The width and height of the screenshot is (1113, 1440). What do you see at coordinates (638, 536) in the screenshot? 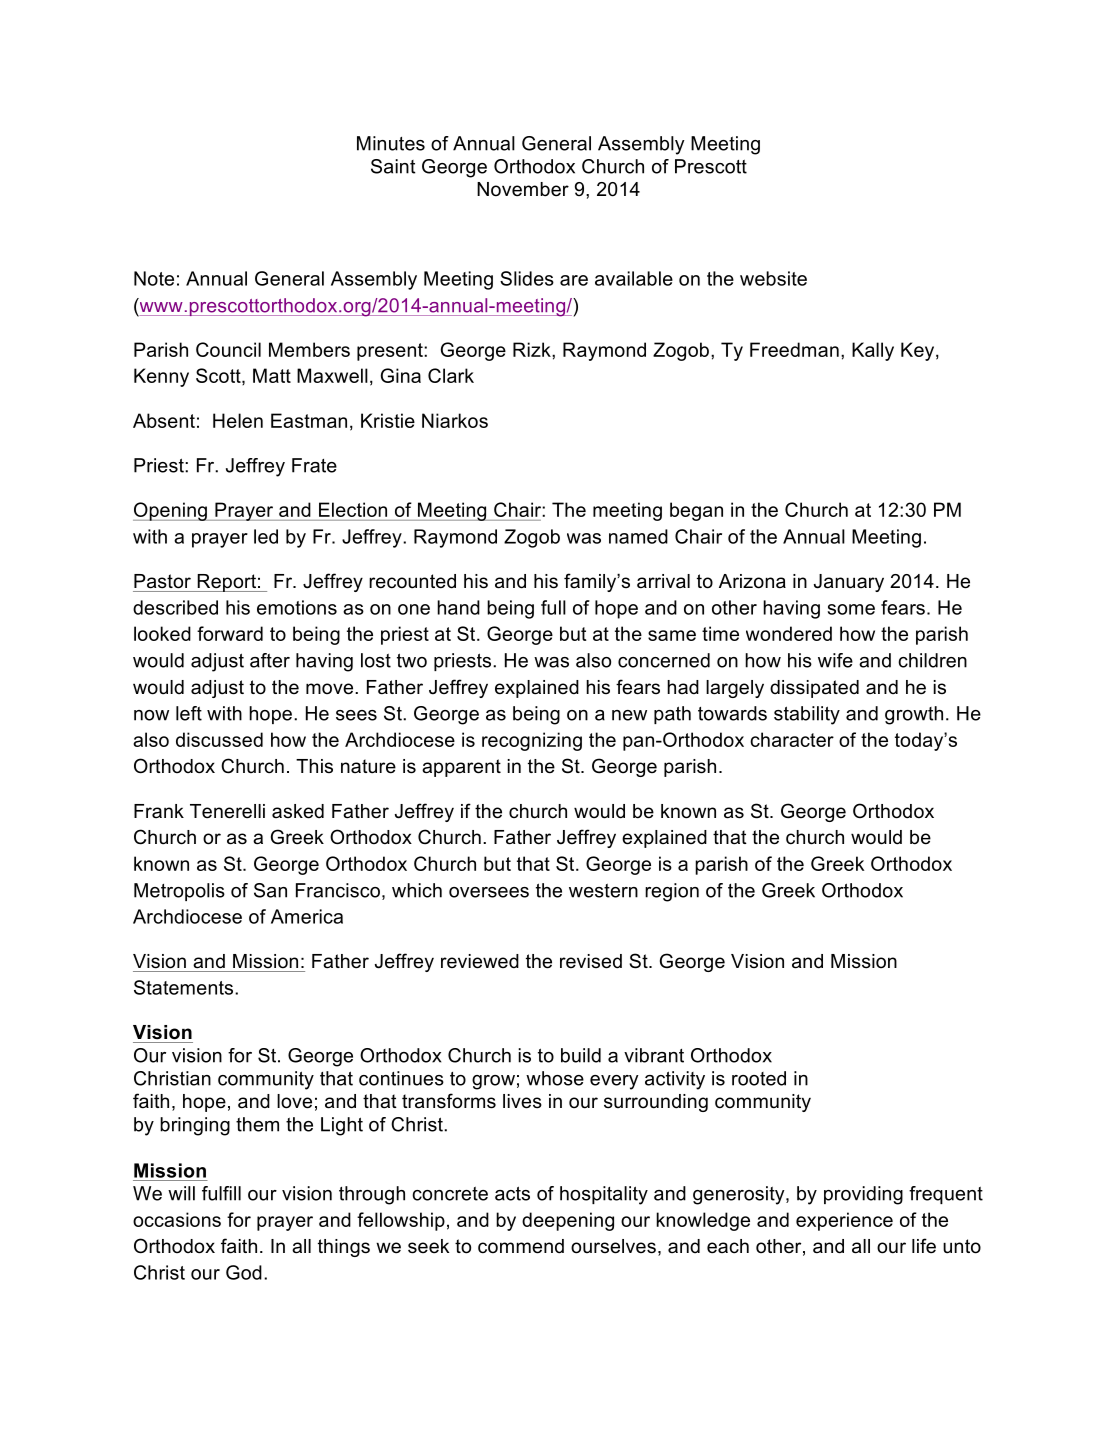
I see `named` at bounding box center [638, 536].
